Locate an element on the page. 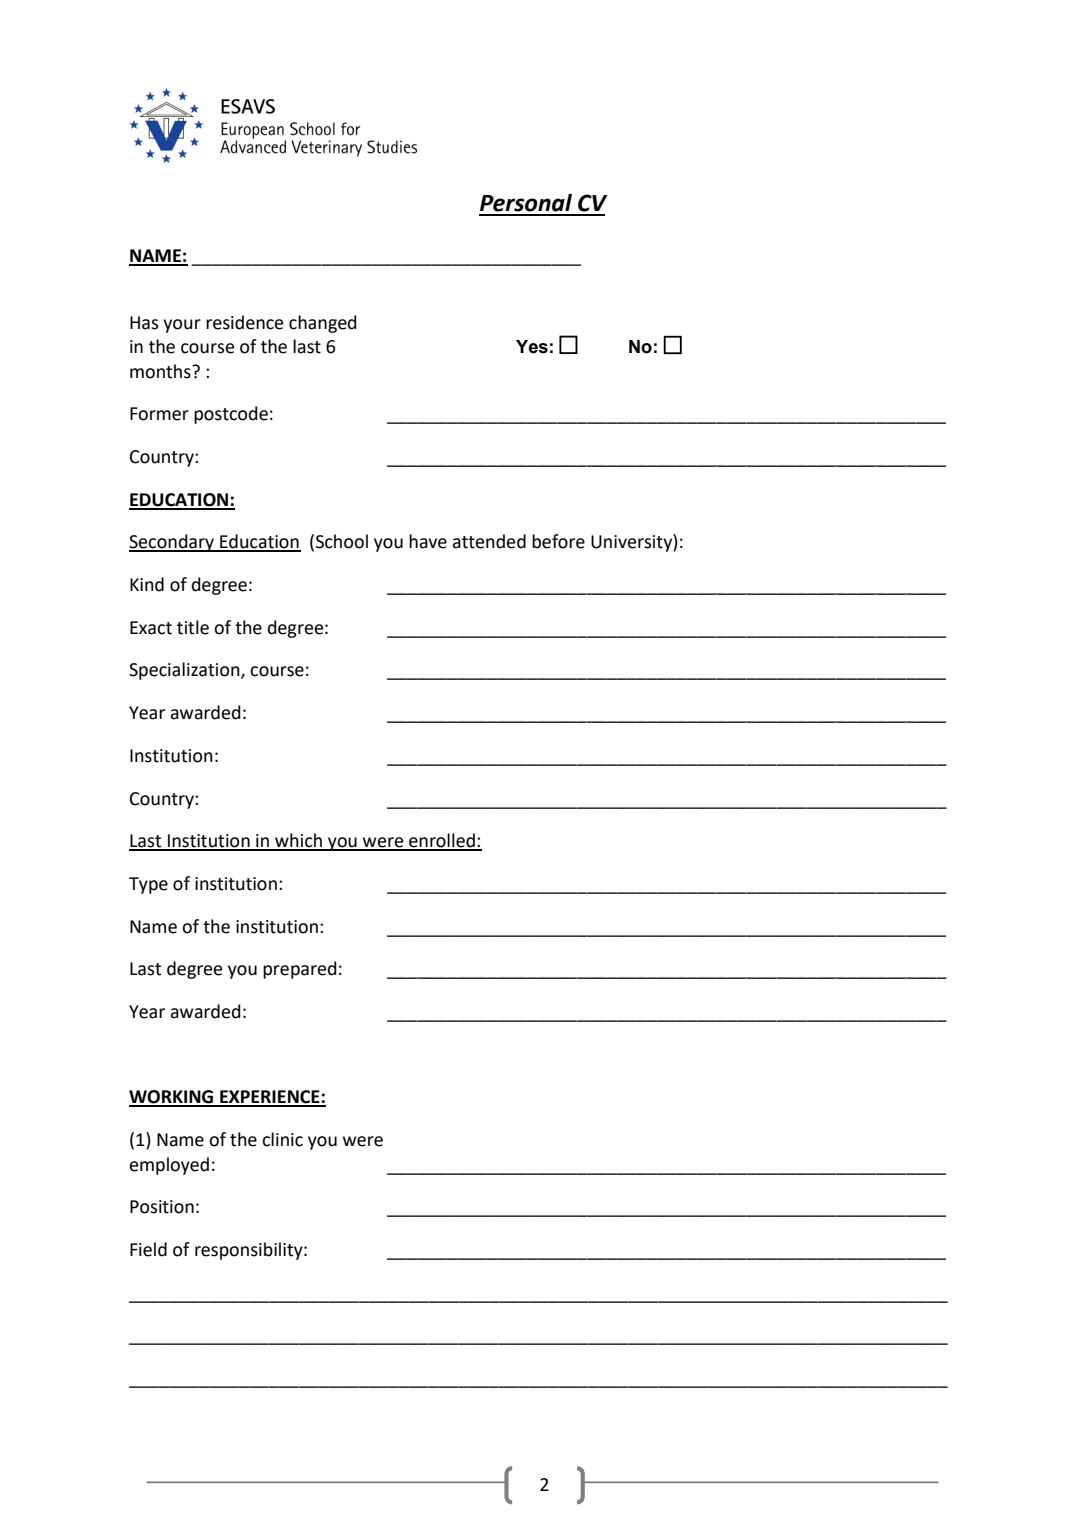 This document has height=1534, width=1085. enrolled is located at coordinates (442, 841).
